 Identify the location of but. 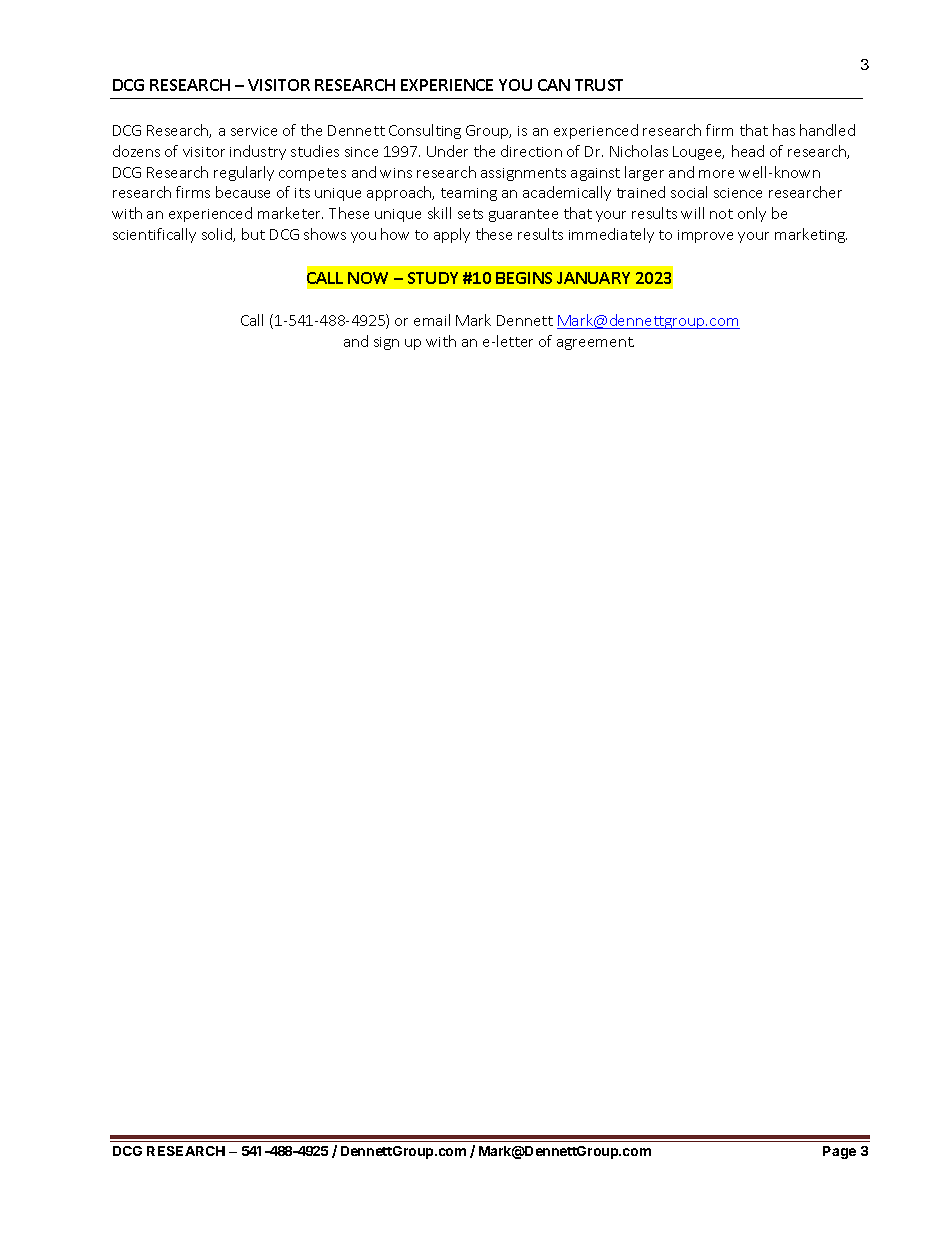
(253, 234).
